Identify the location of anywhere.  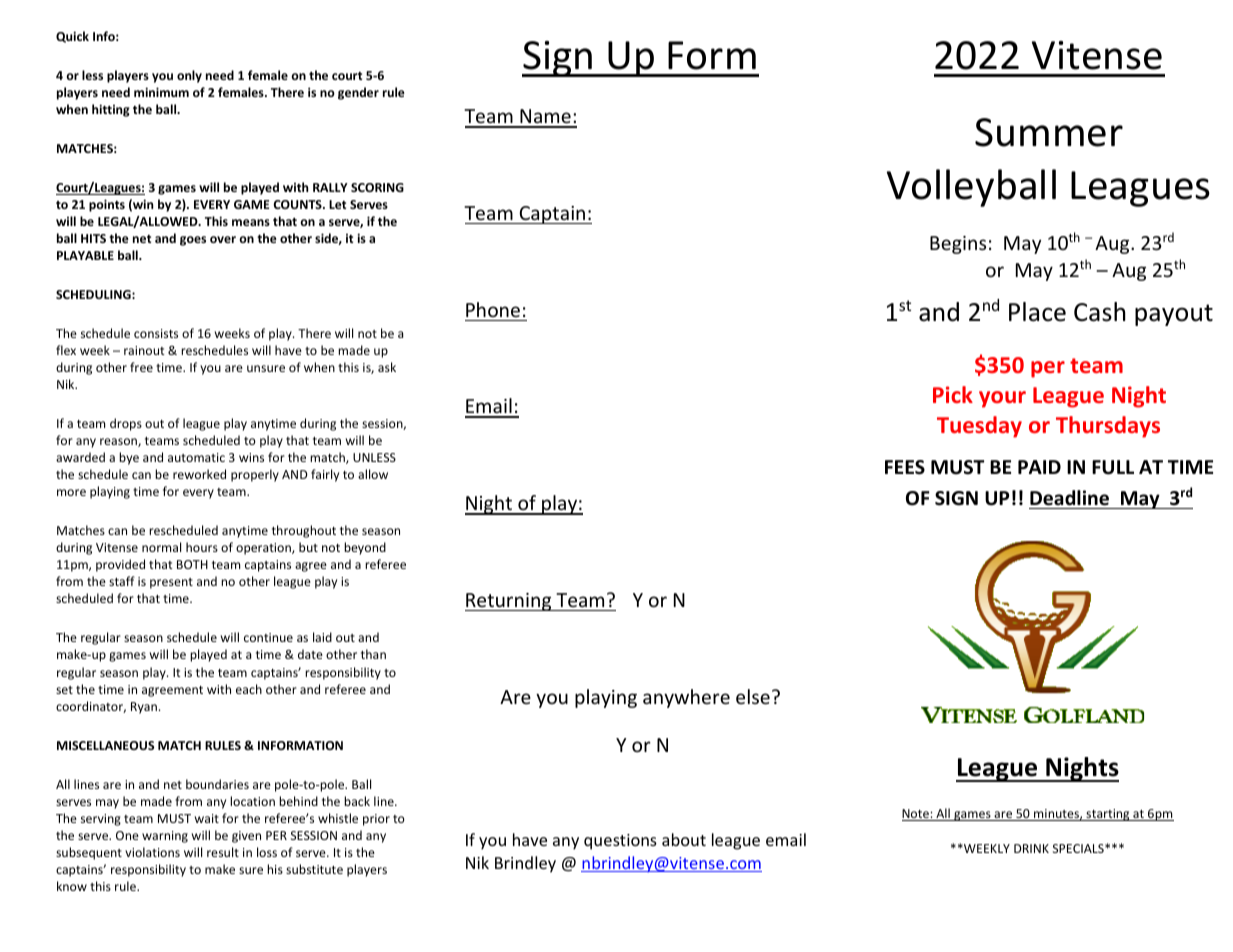
(686, 698).
